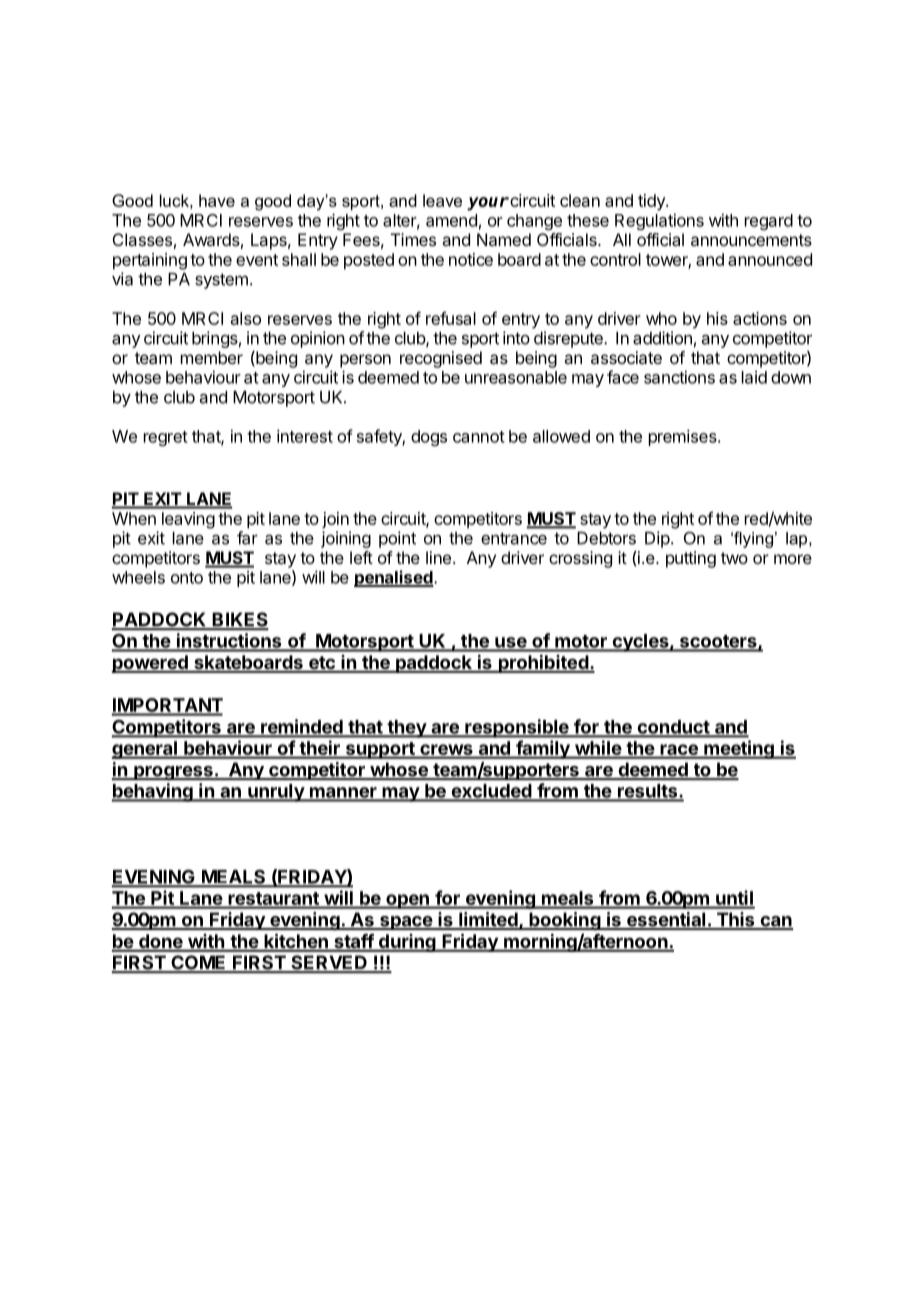  Describe the element at coordinates (514, 538) in the screenshot. I see `entrance` at that location.
